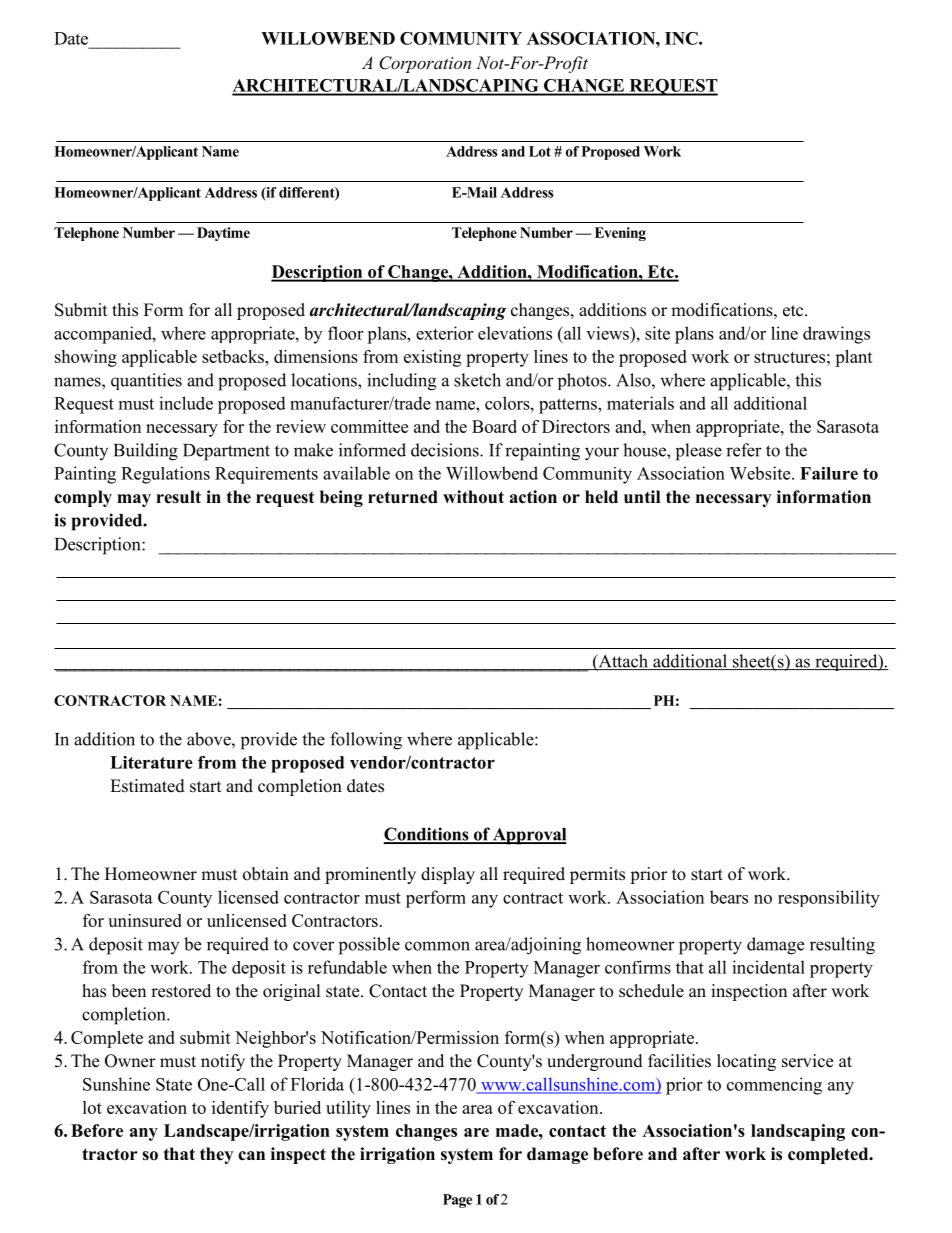  I want to click on Evening, so click(620, 234).
